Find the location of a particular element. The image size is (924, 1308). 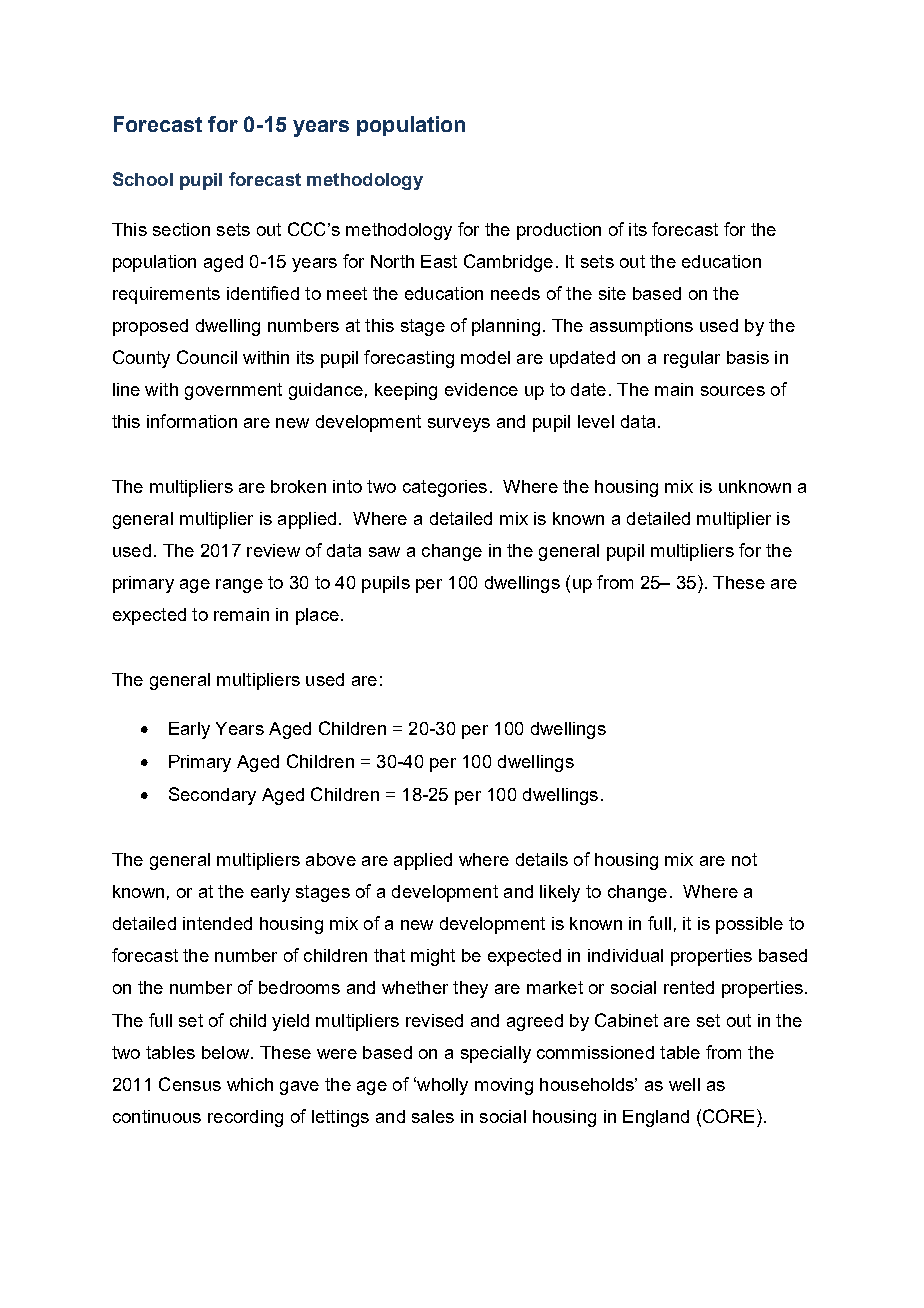

Census is located at coordinates (190, 1084).
